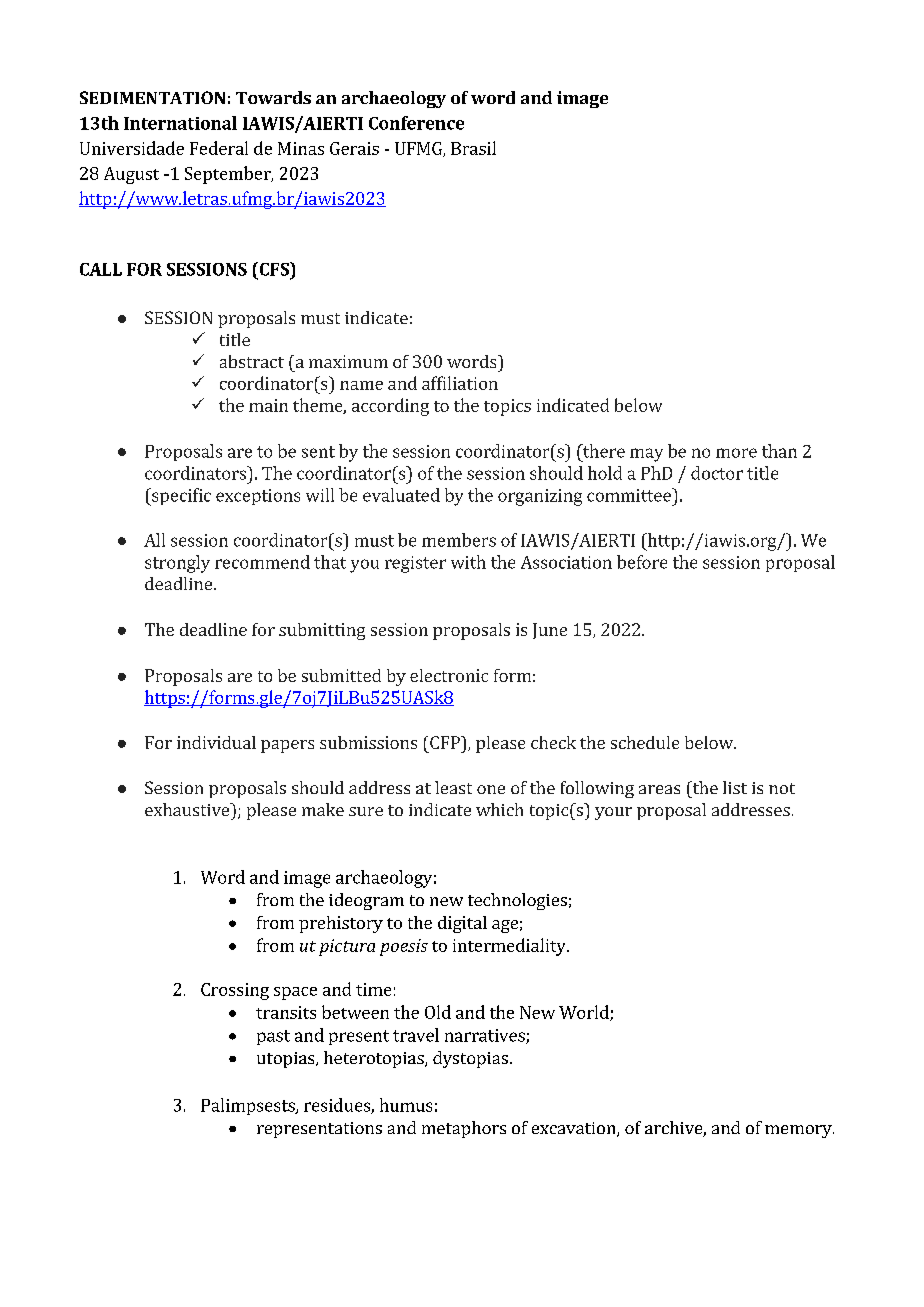  What do you see at coordinates (287, 1060) in the document?
I see `utopias` at bounding box center [287, 1060].
